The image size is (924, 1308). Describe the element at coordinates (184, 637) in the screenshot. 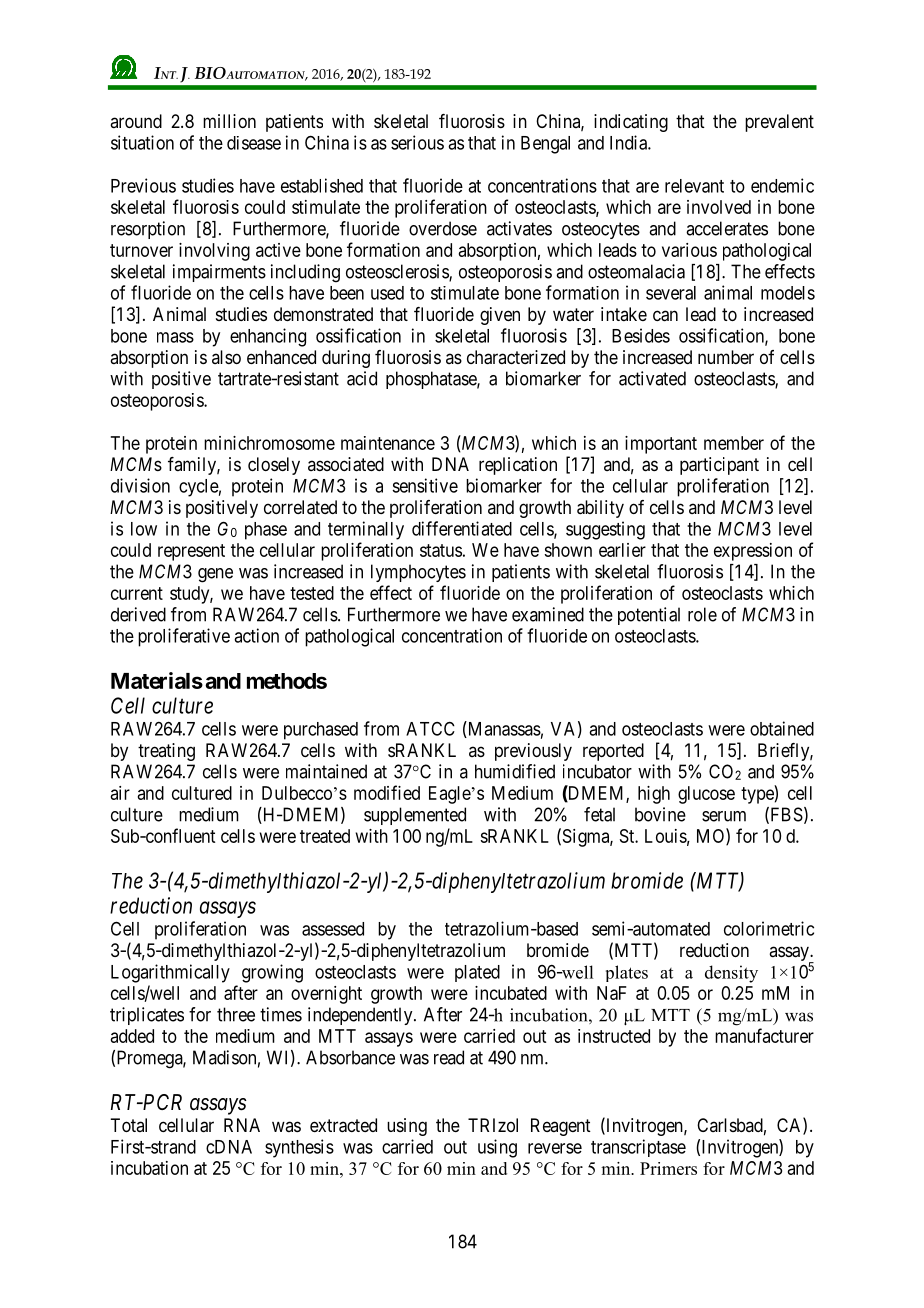

I see `proliferative` at that location.
